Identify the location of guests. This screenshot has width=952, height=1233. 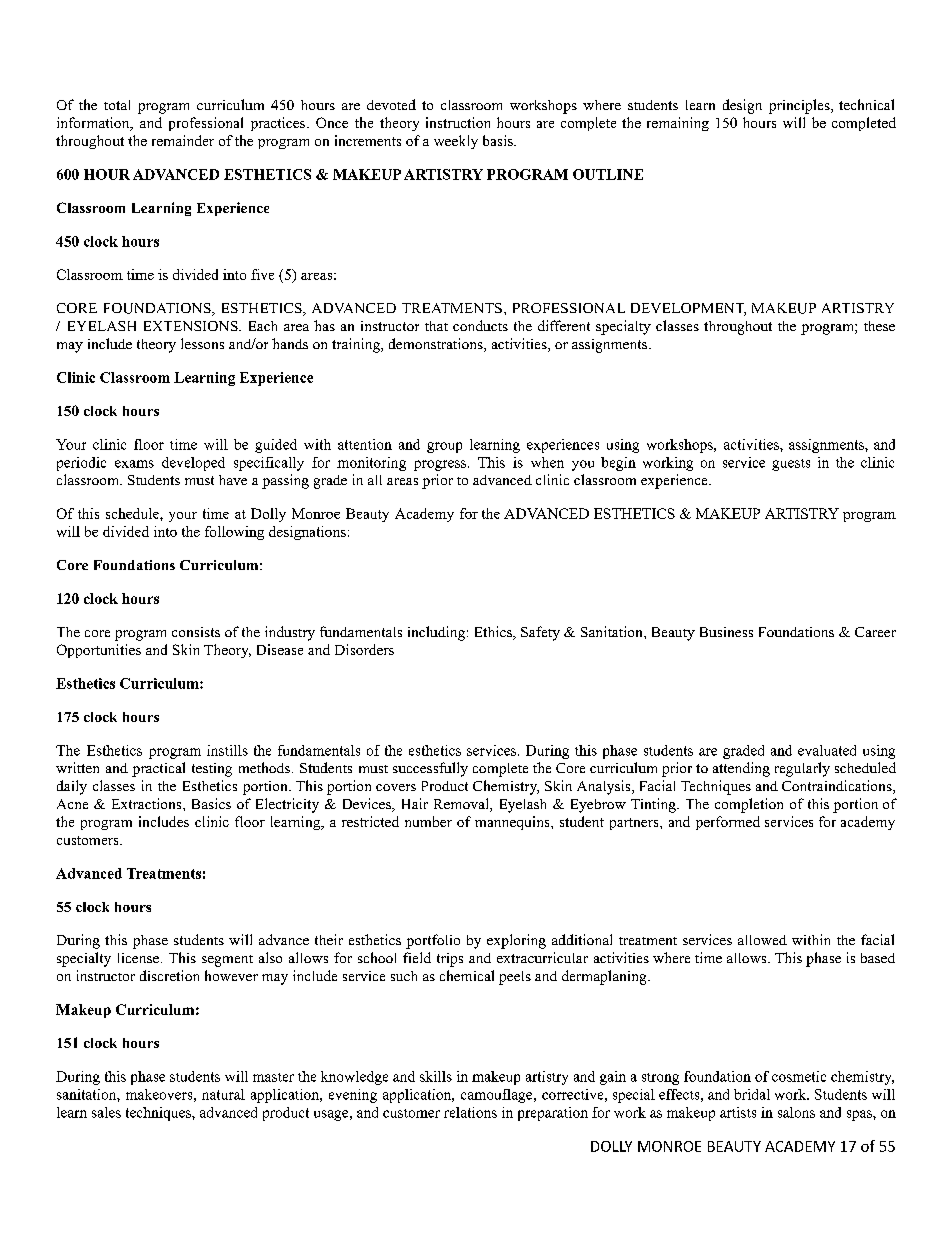
(791, 465).
